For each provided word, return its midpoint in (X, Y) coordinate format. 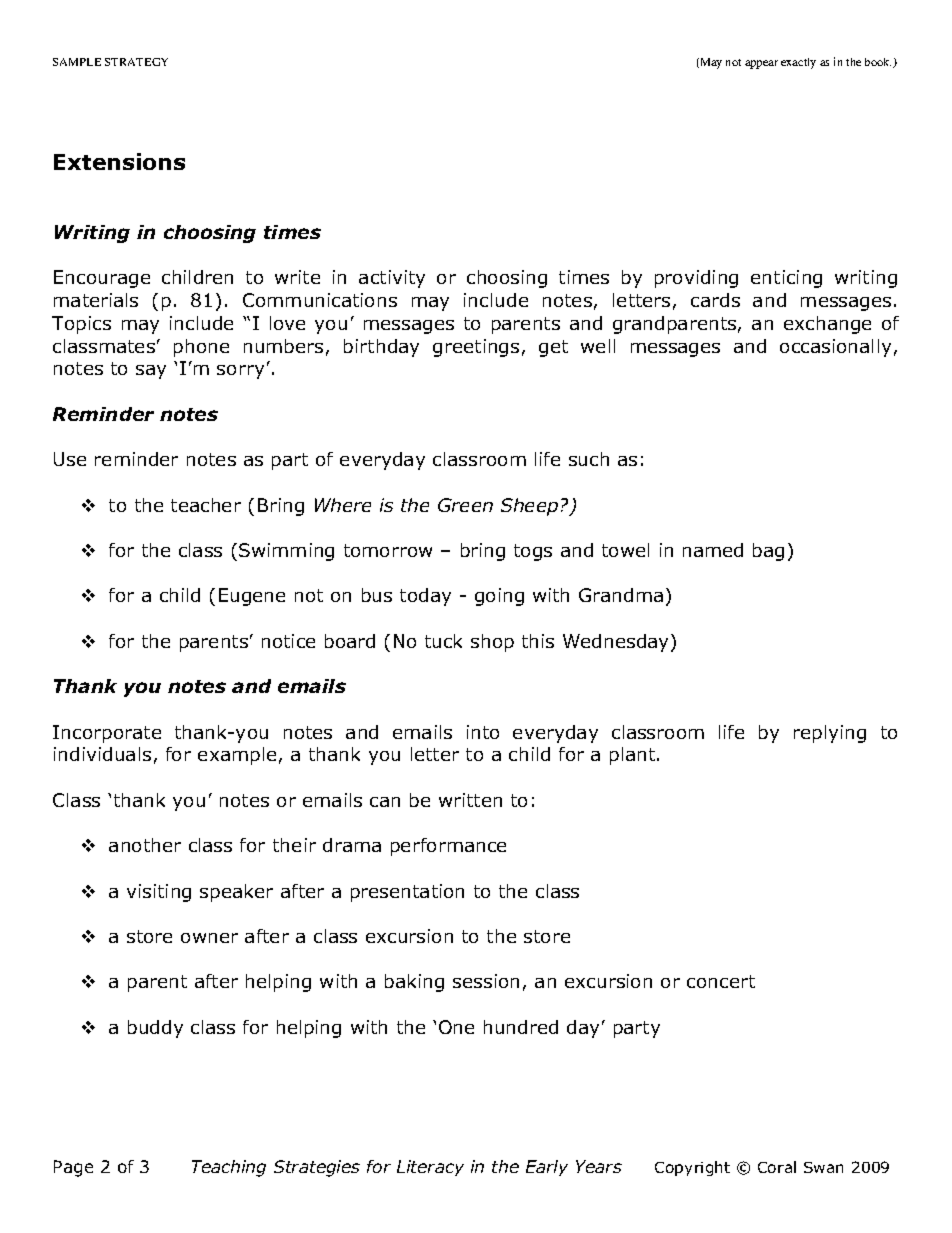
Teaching (229, 1168)
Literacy (430, 1168)
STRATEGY (136, 62)
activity (392, 279)
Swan (823, 1167)
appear (761, 64)
